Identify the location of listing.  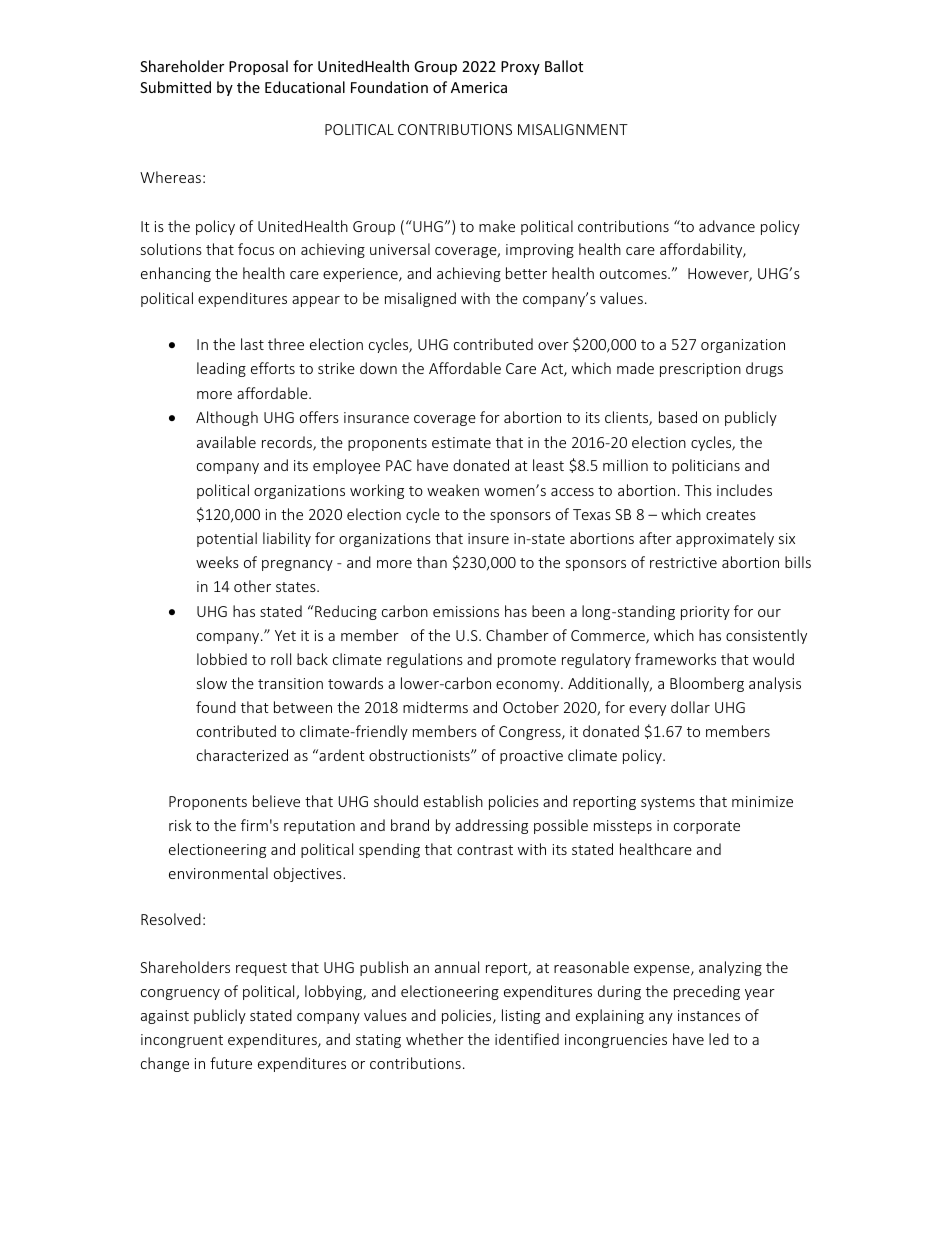
(521, 1016).
